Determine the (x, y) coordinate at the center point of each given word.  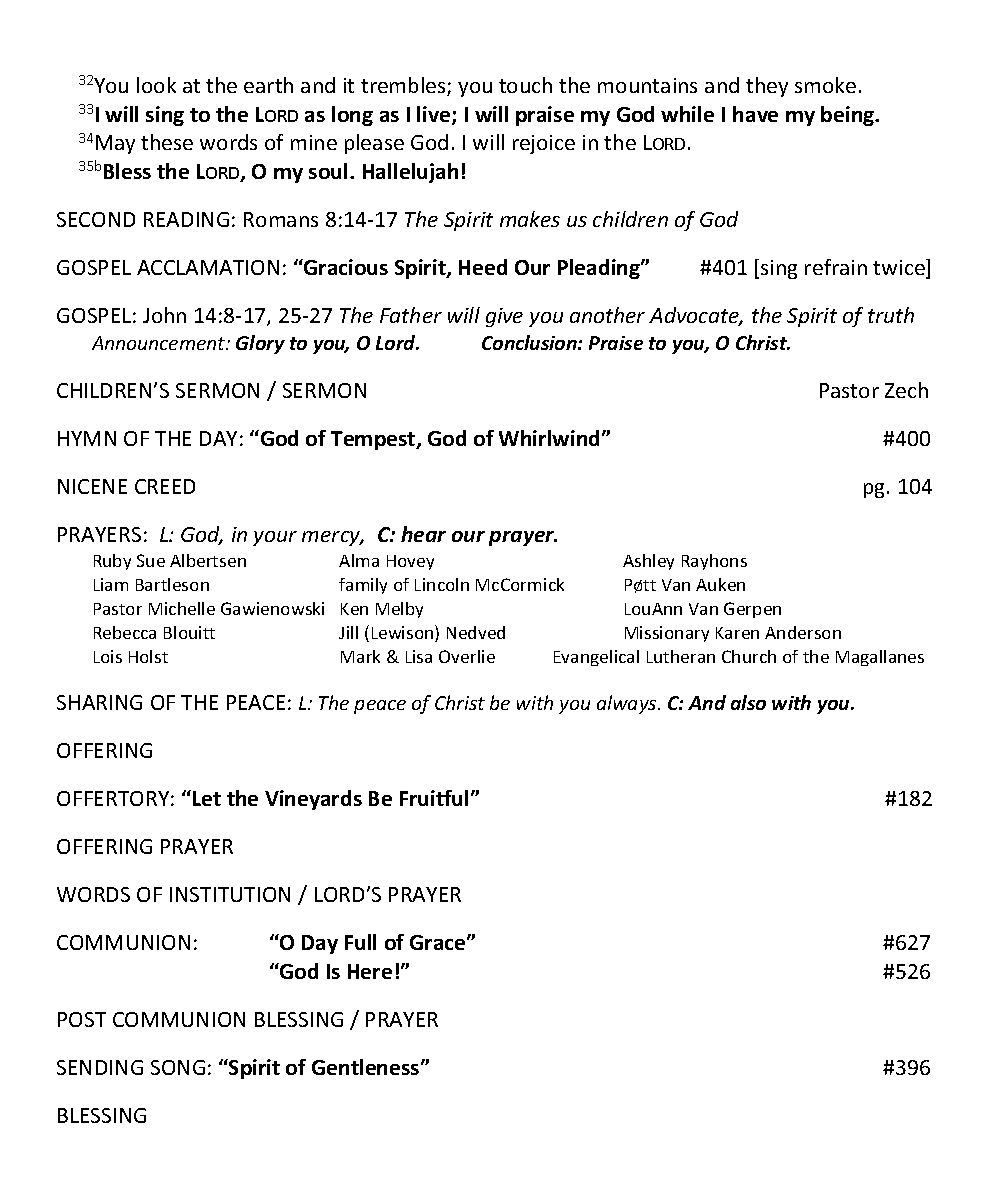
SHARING (99, 702)
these (167, 142)
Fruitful (434, 798)
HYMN (87, 438)
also (748, 702)
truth (891, 315)
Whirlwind (551, 438)
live (435, 115)
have (755, 114)
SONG (178, 1067)
